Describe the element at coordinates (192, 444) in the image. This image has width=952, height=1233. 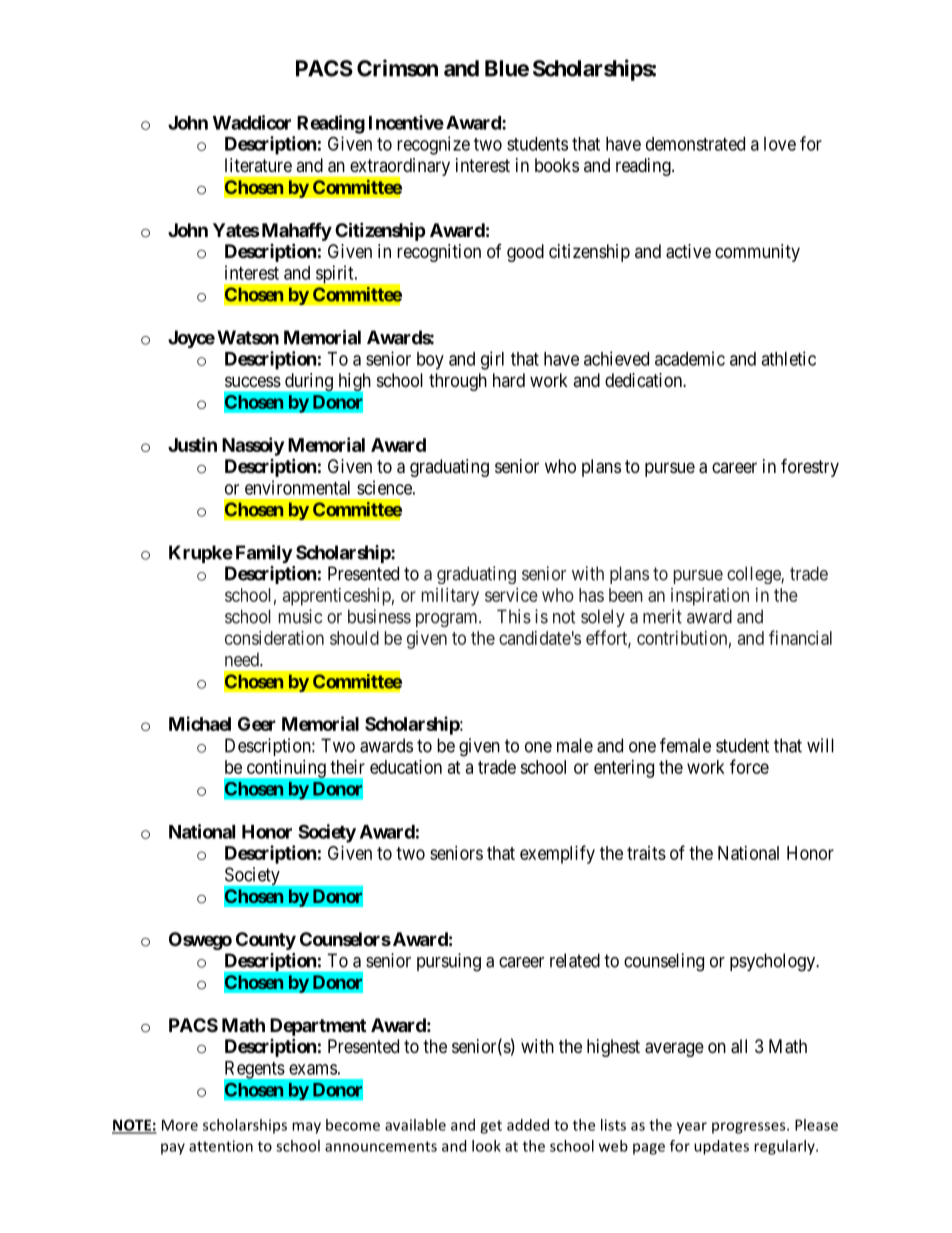
I see `Justin` at that location.
